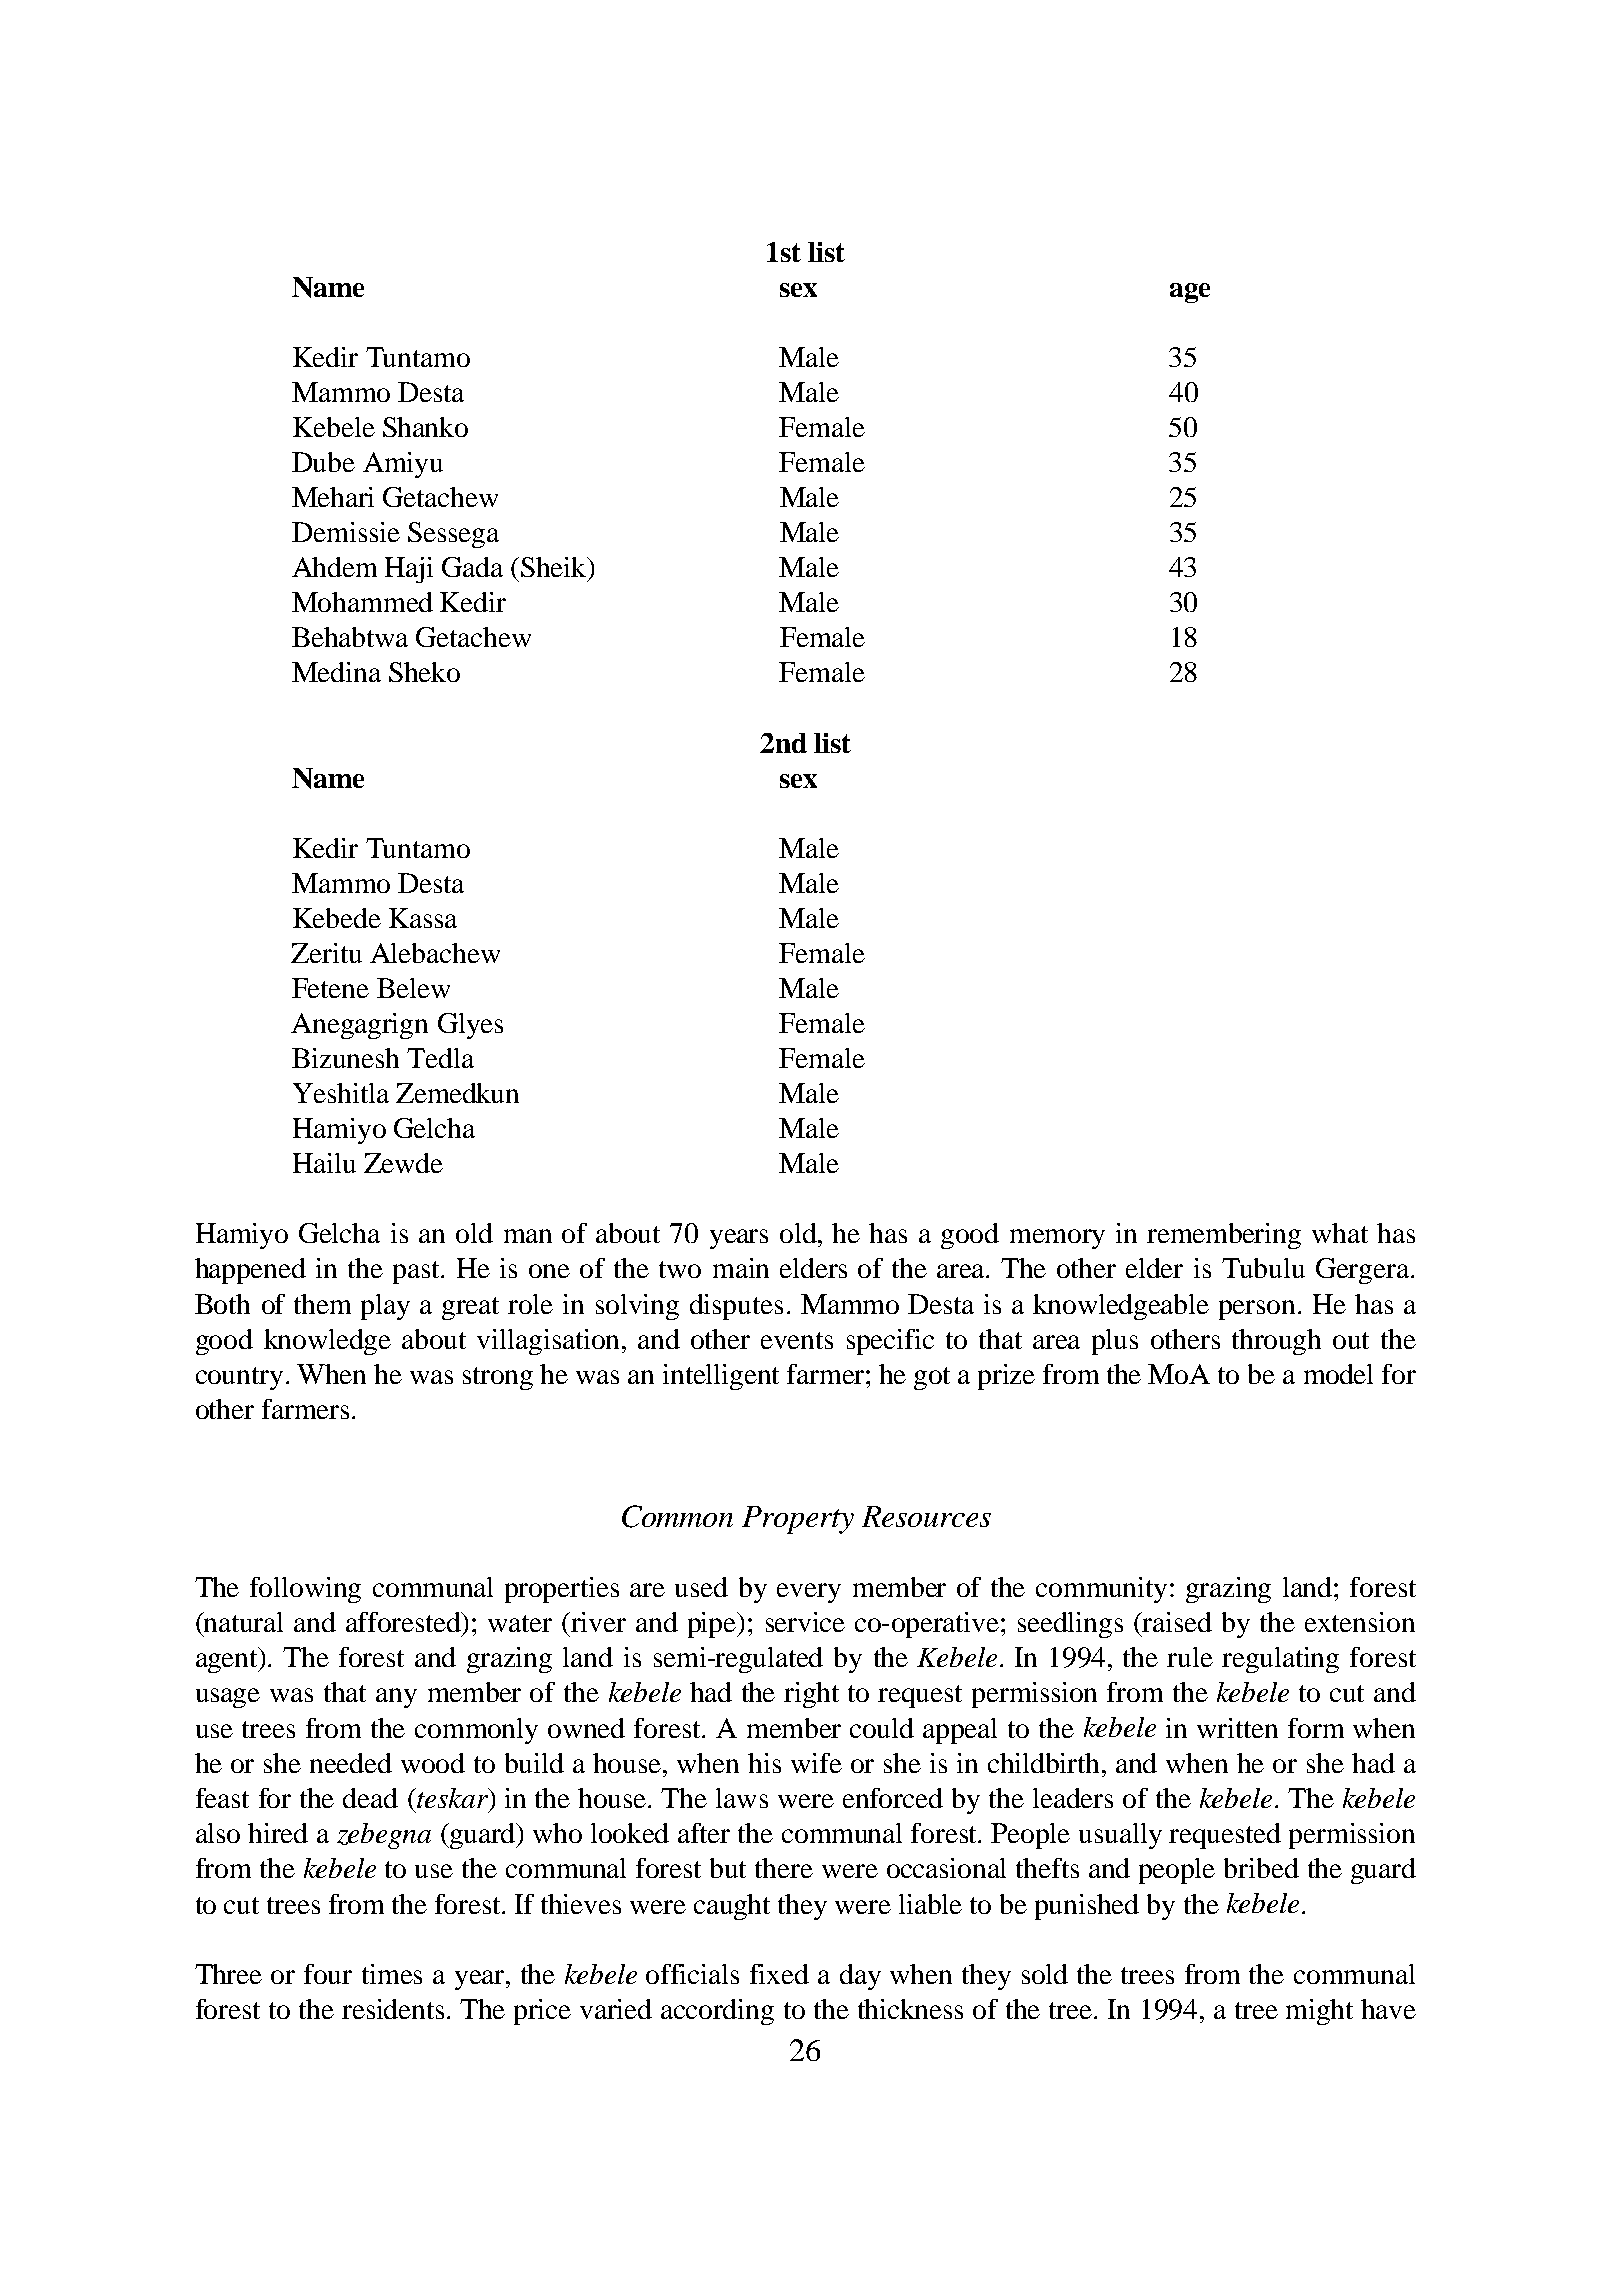 The width and height of the screenshot is (1610, 2278). What do you see at coordinates (798, 1520) in the screenshot?
I see `Property` at bounding box center [798, 1520].
